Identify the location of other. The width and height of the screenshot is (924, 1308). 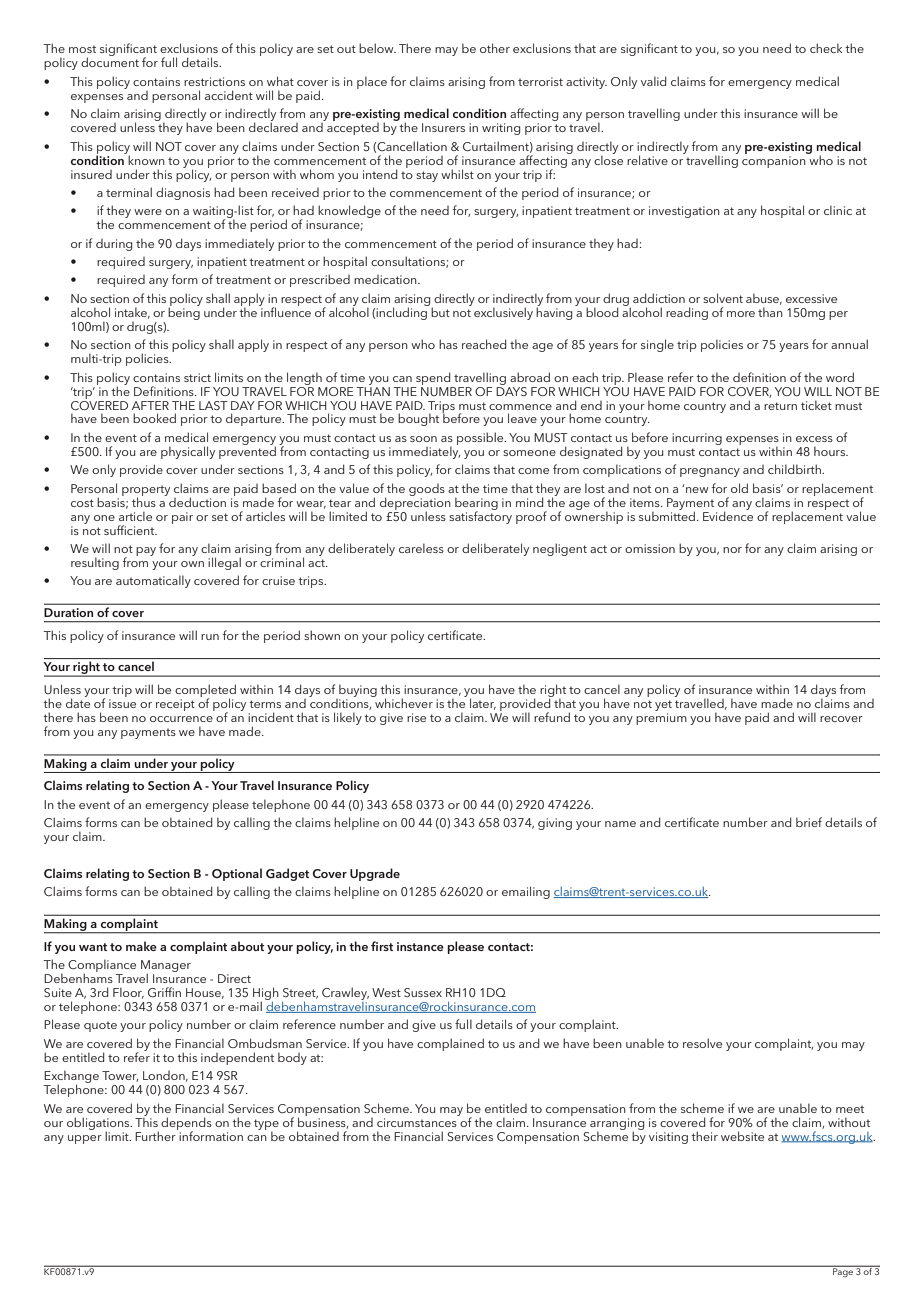
(495, 48).
